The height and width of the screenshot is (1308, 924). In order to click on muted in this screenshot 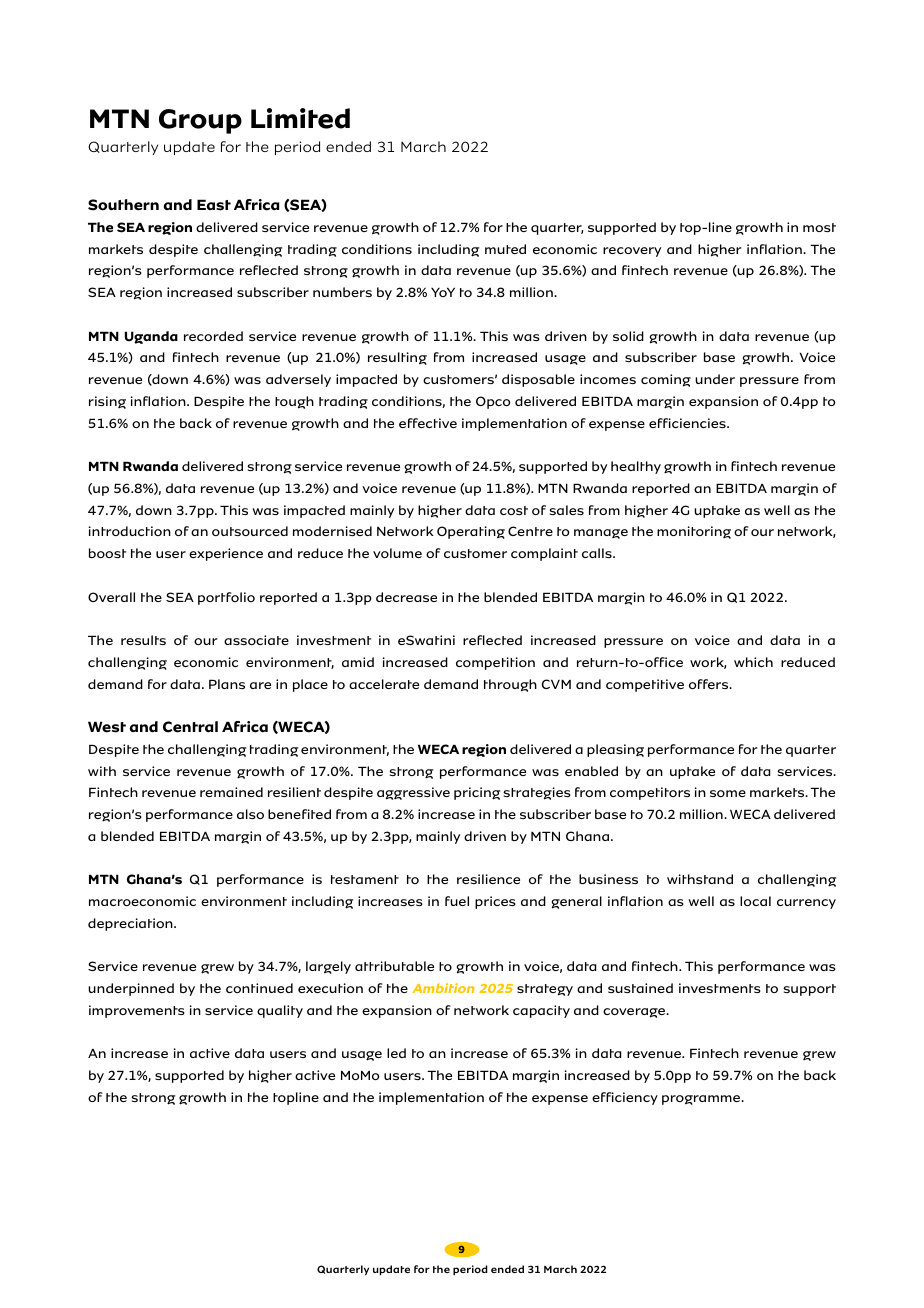, I will do `click(505, 249)`.
